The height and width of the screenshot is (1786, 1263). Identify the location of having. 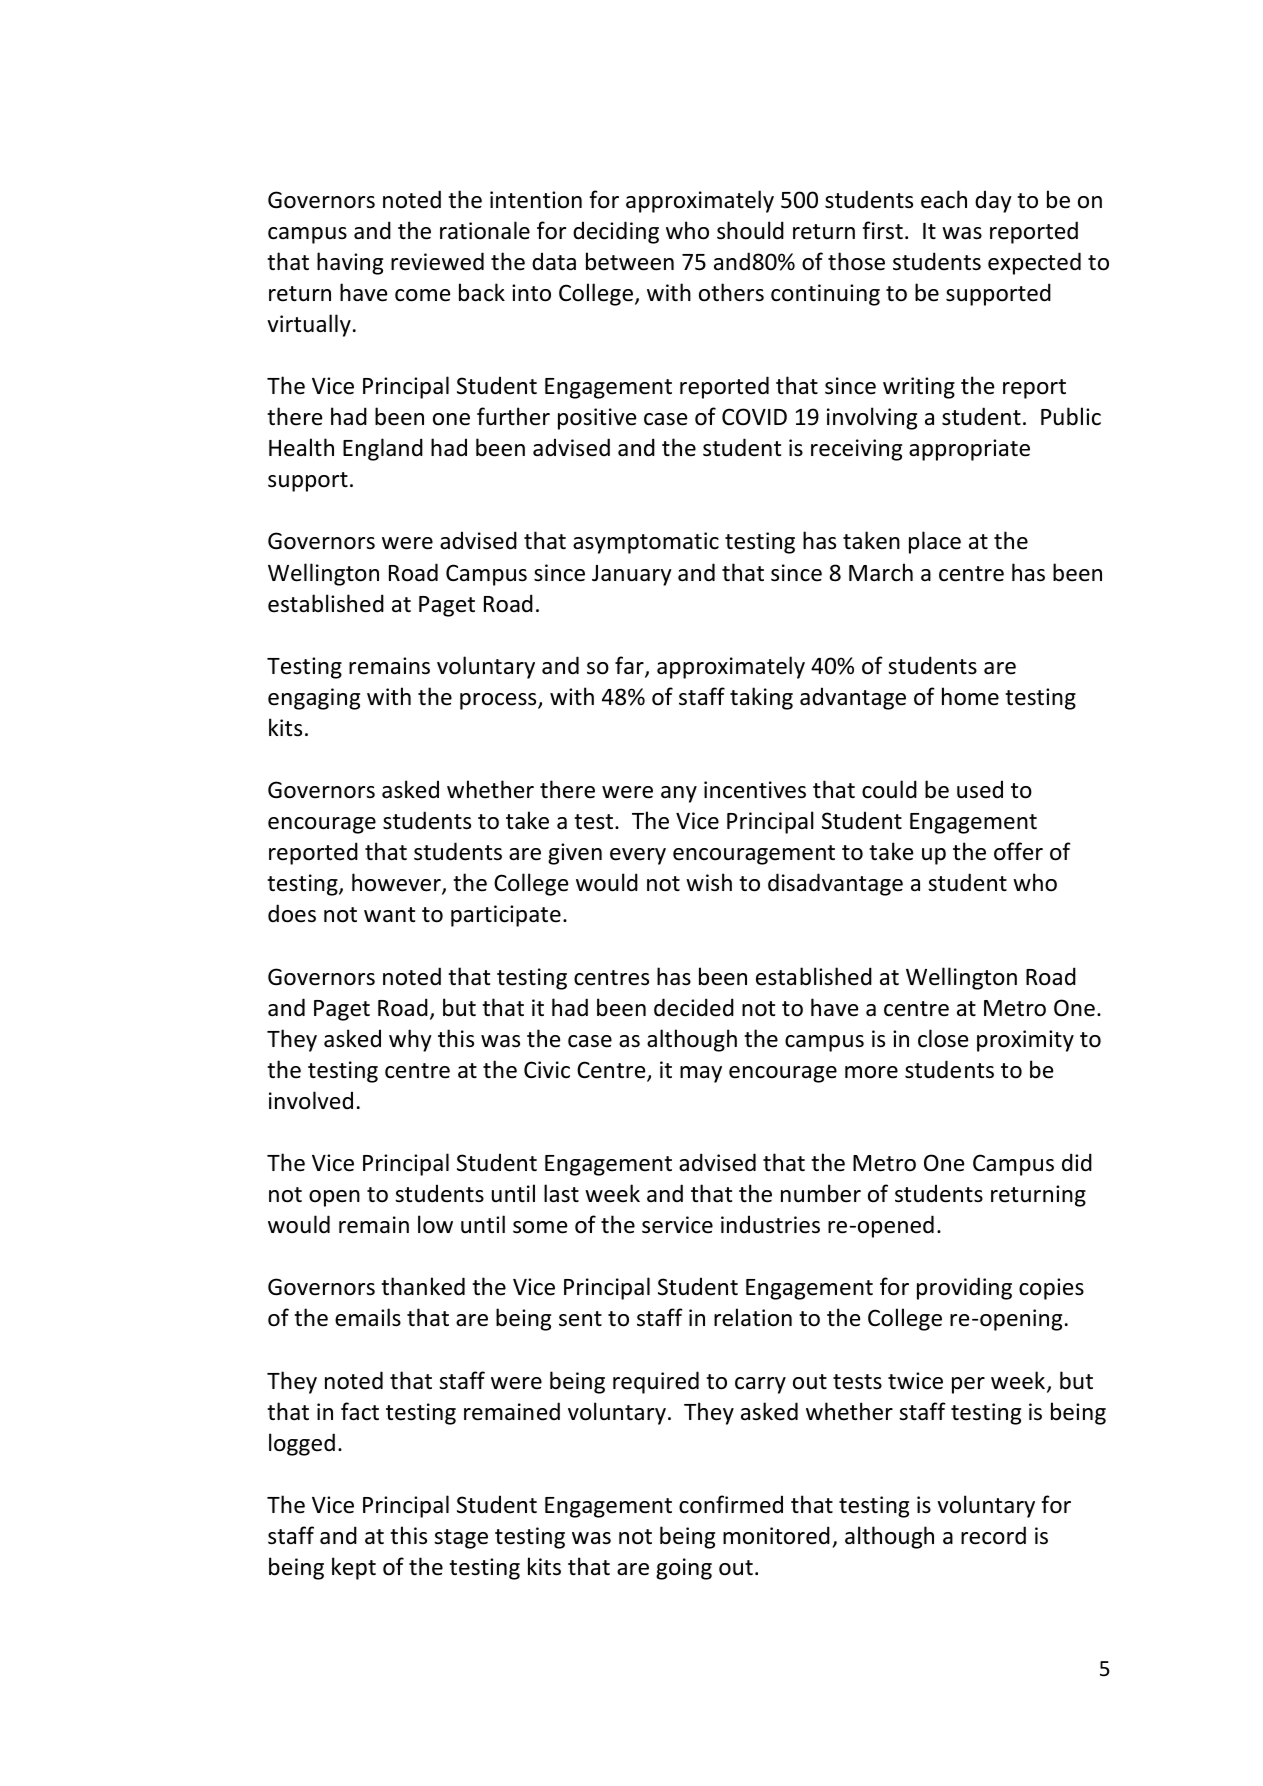
(350, 263).
